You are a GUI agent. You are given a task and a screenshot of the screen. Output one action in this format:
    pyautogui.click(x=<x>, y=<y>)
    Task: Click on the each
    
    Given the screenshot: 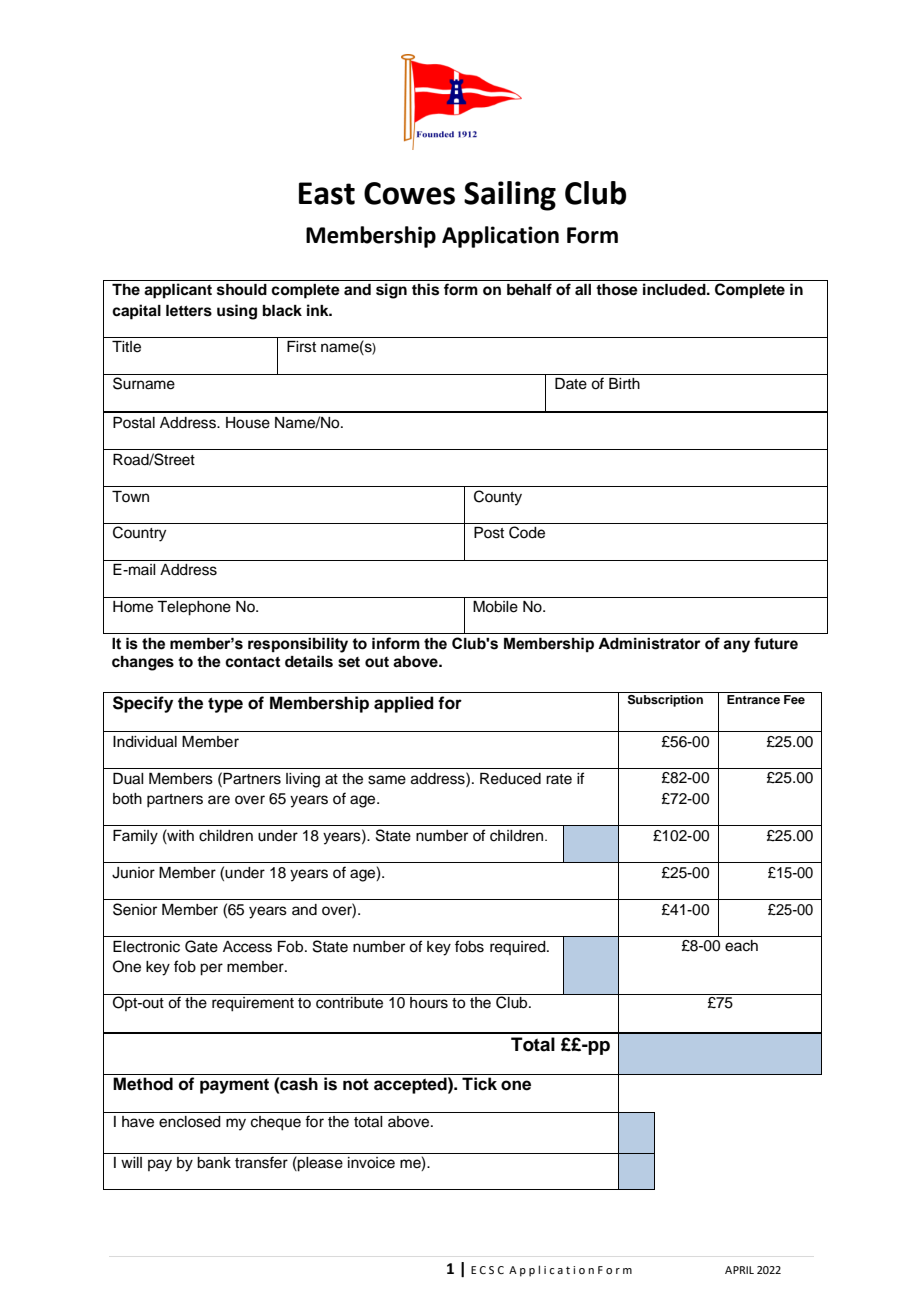 What is the action you would take?
    pyautogui.click(x=741, y=946)
